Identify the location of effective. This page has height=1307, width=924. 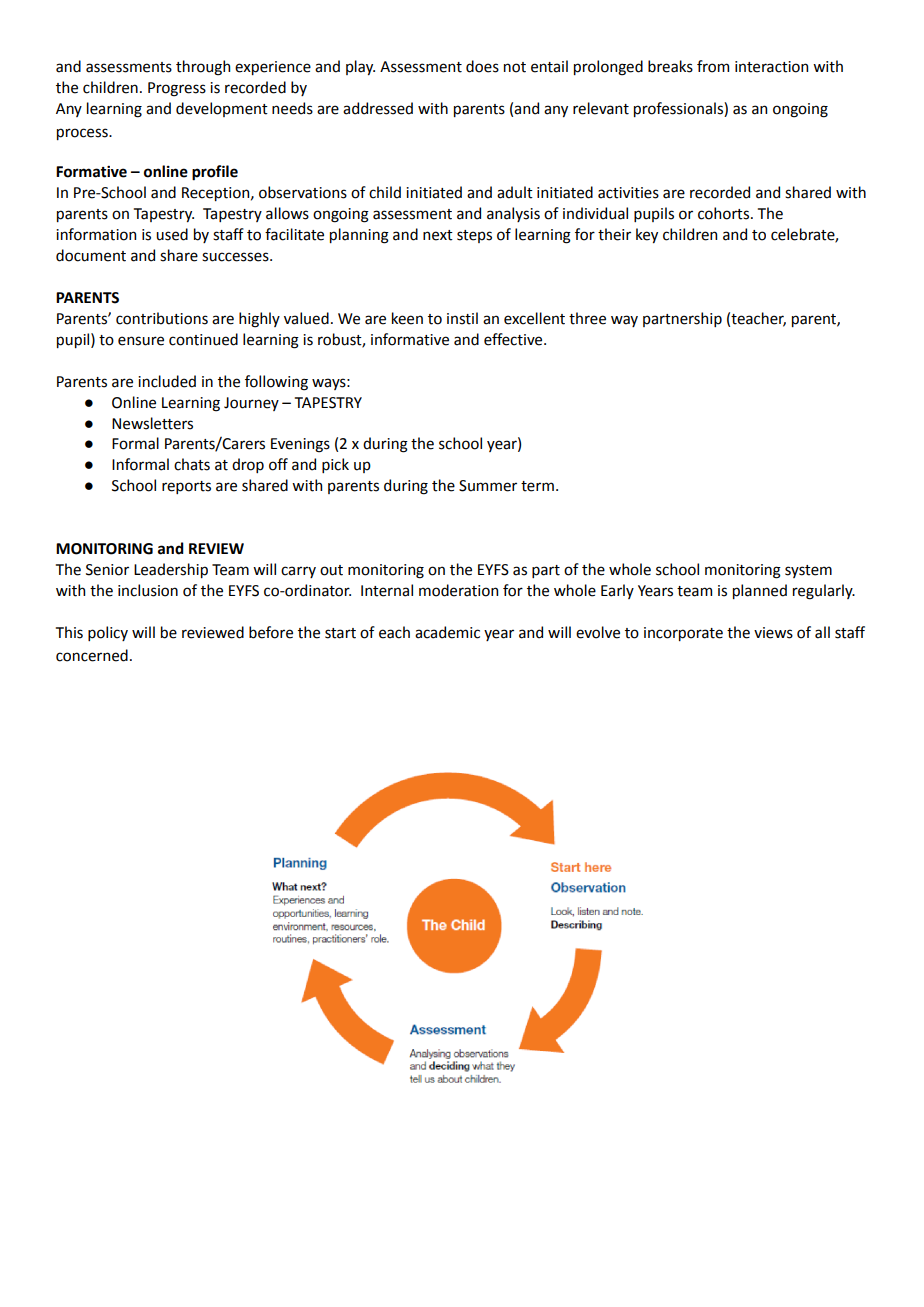
(514, 339).
